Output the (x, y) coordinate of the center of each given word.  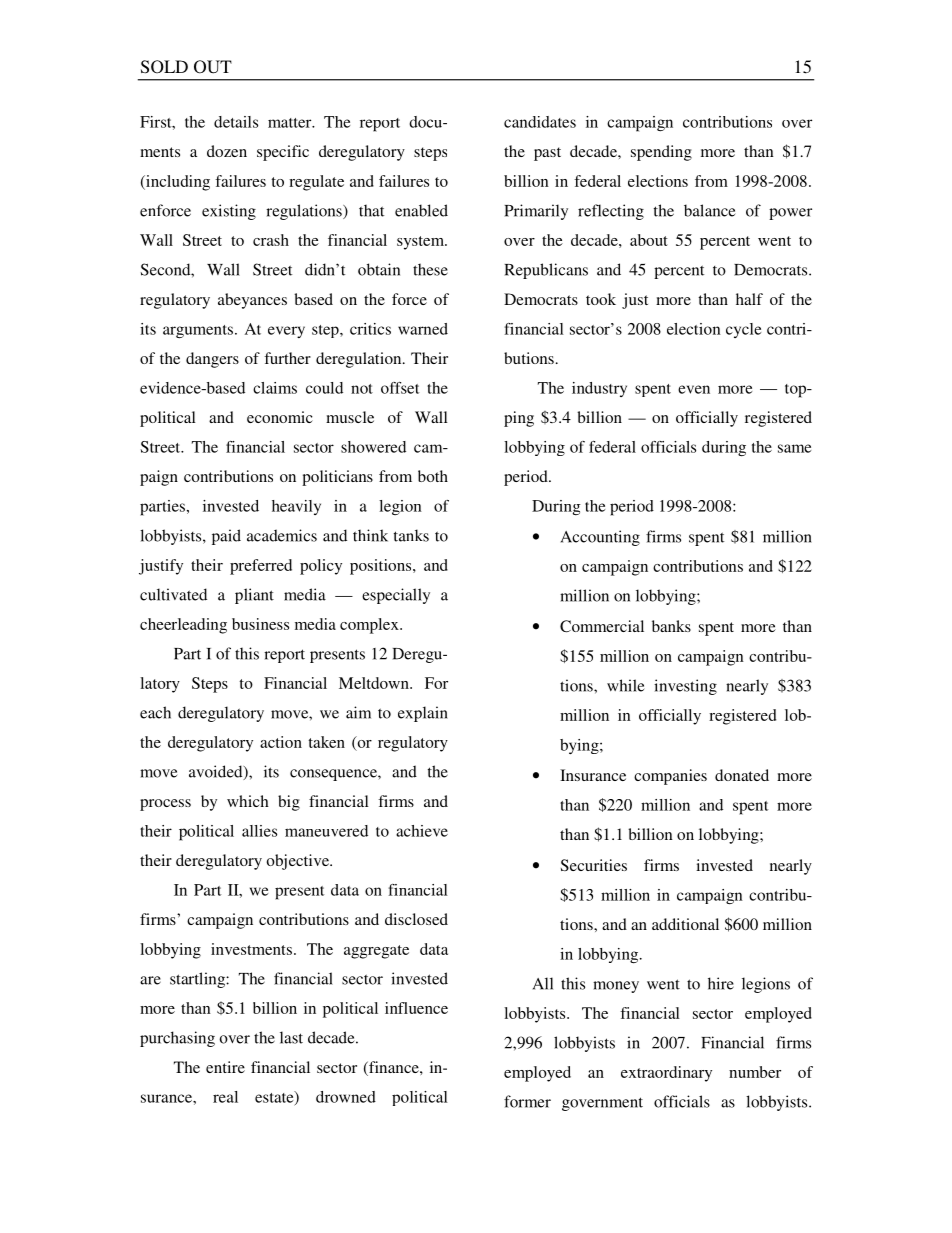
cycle (743, 330)
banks (671, 626)
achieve (422, 831)
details (236, 122)
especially (396, 596)
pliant (254, 596)
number (755, 1072)
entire (225, 1067)
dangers (212, 360)
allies (259, 831)
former (527, 1101)
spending (661, 153)
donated (742, 775)
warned (423, 329)
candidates (540, 122)
